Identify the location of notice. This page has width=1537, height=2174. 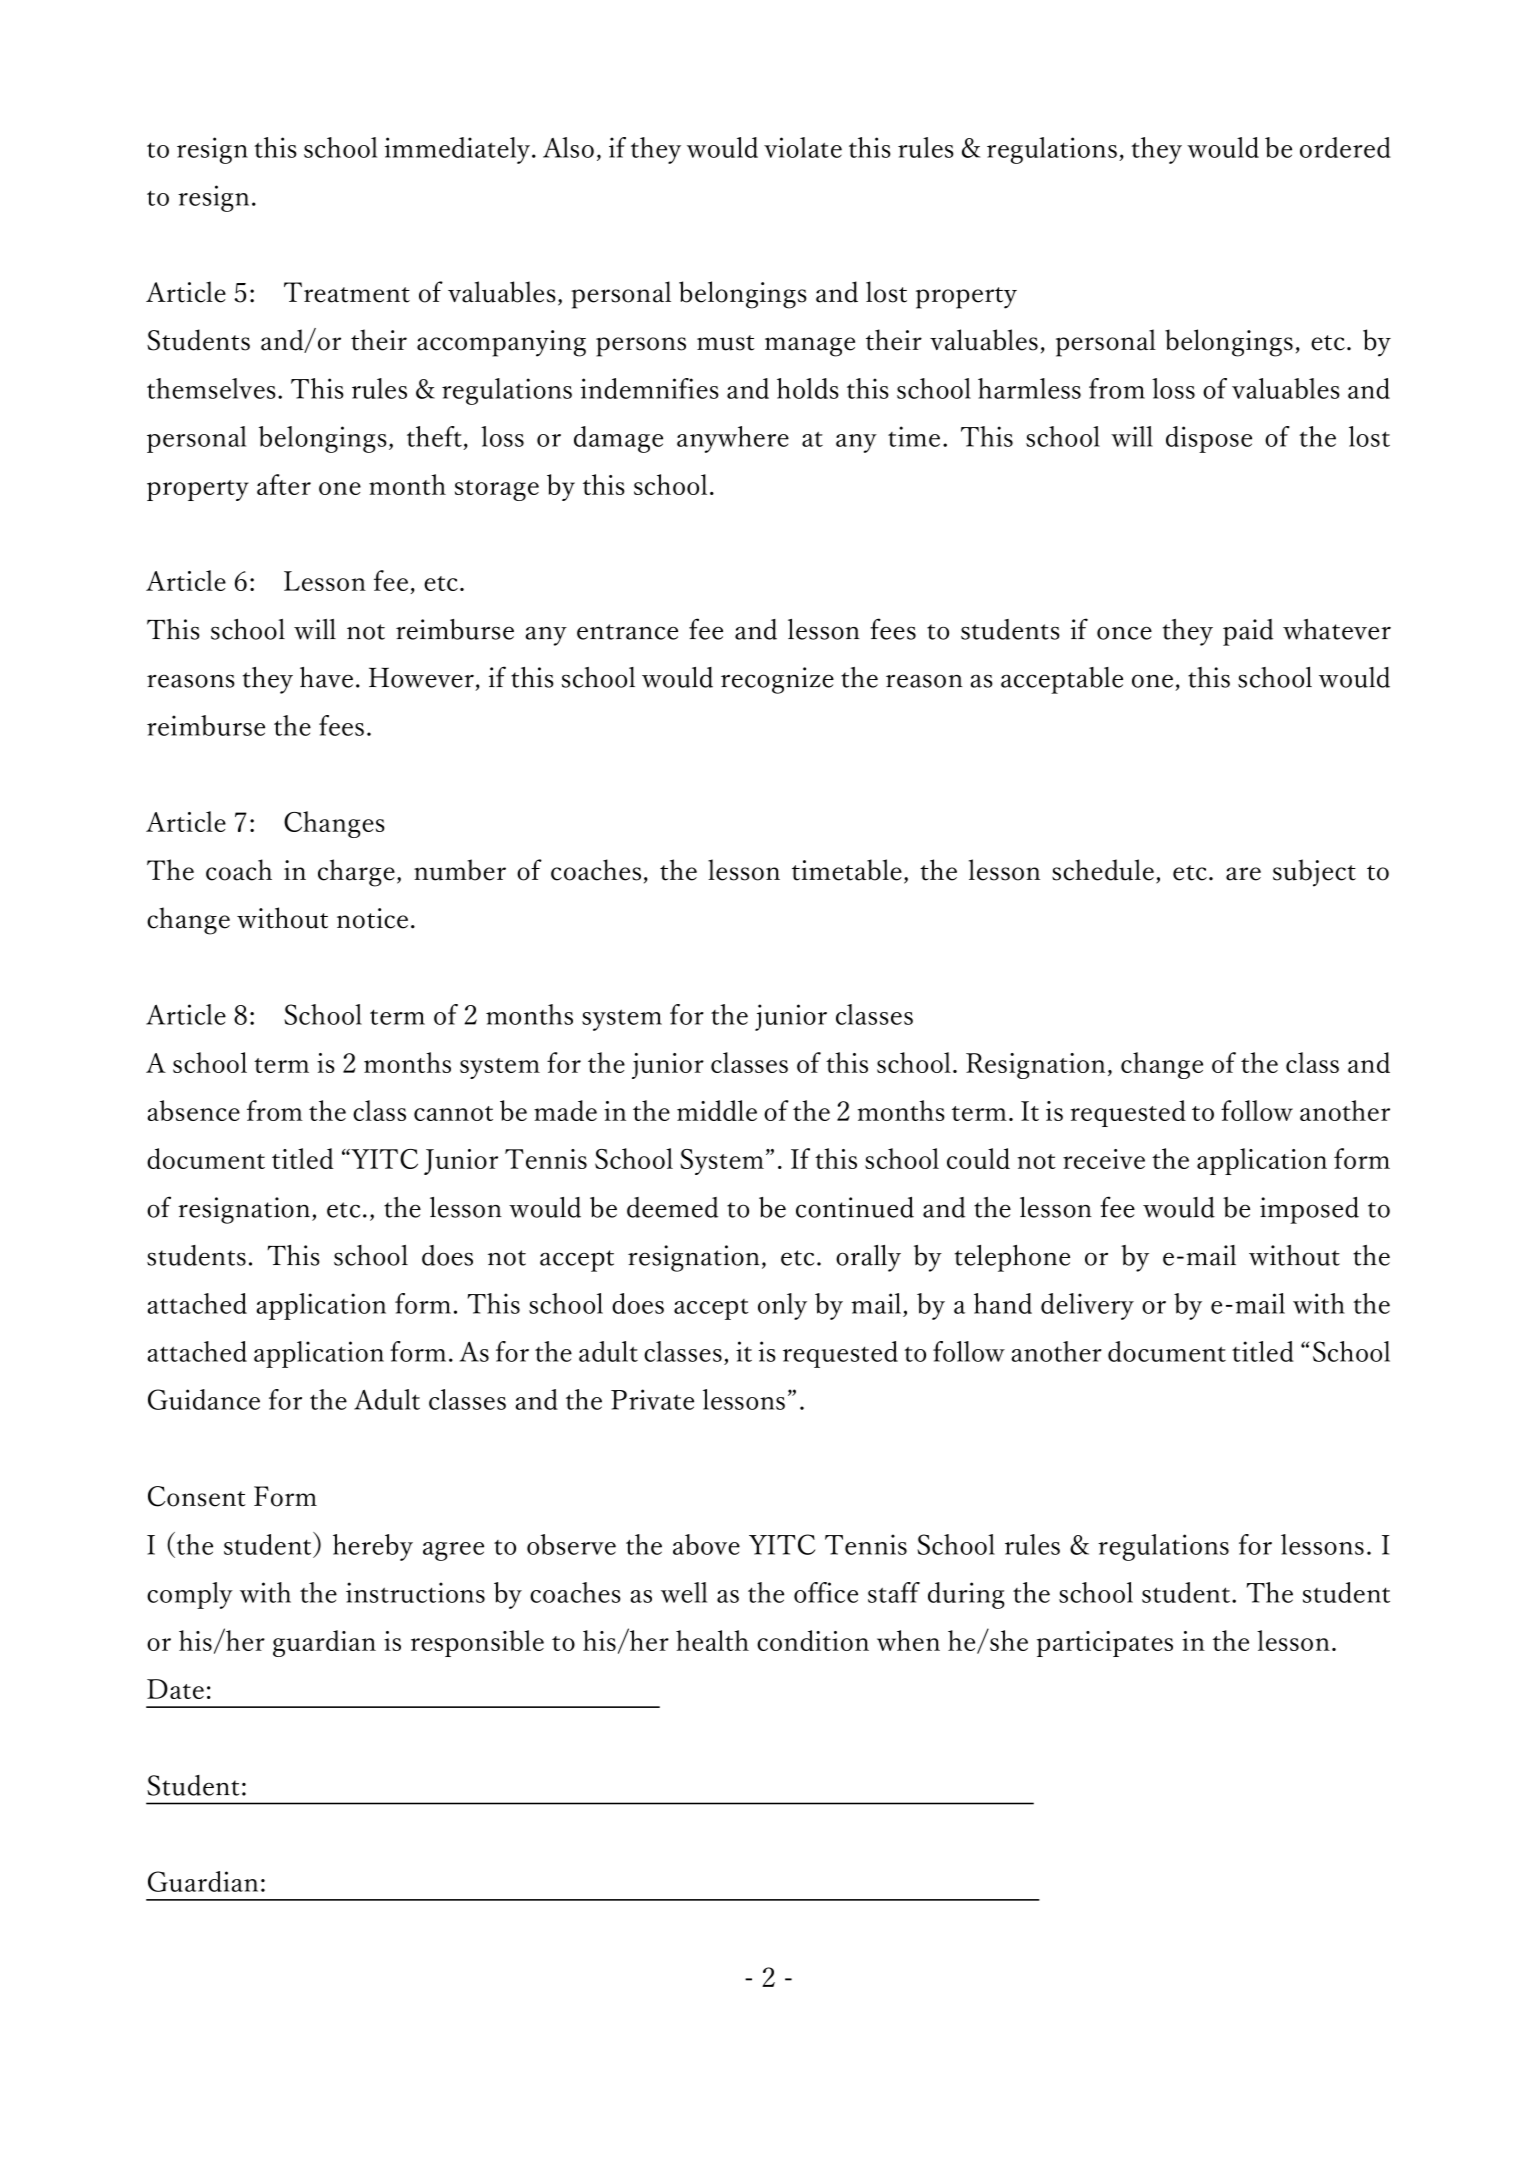
(372, 918).
